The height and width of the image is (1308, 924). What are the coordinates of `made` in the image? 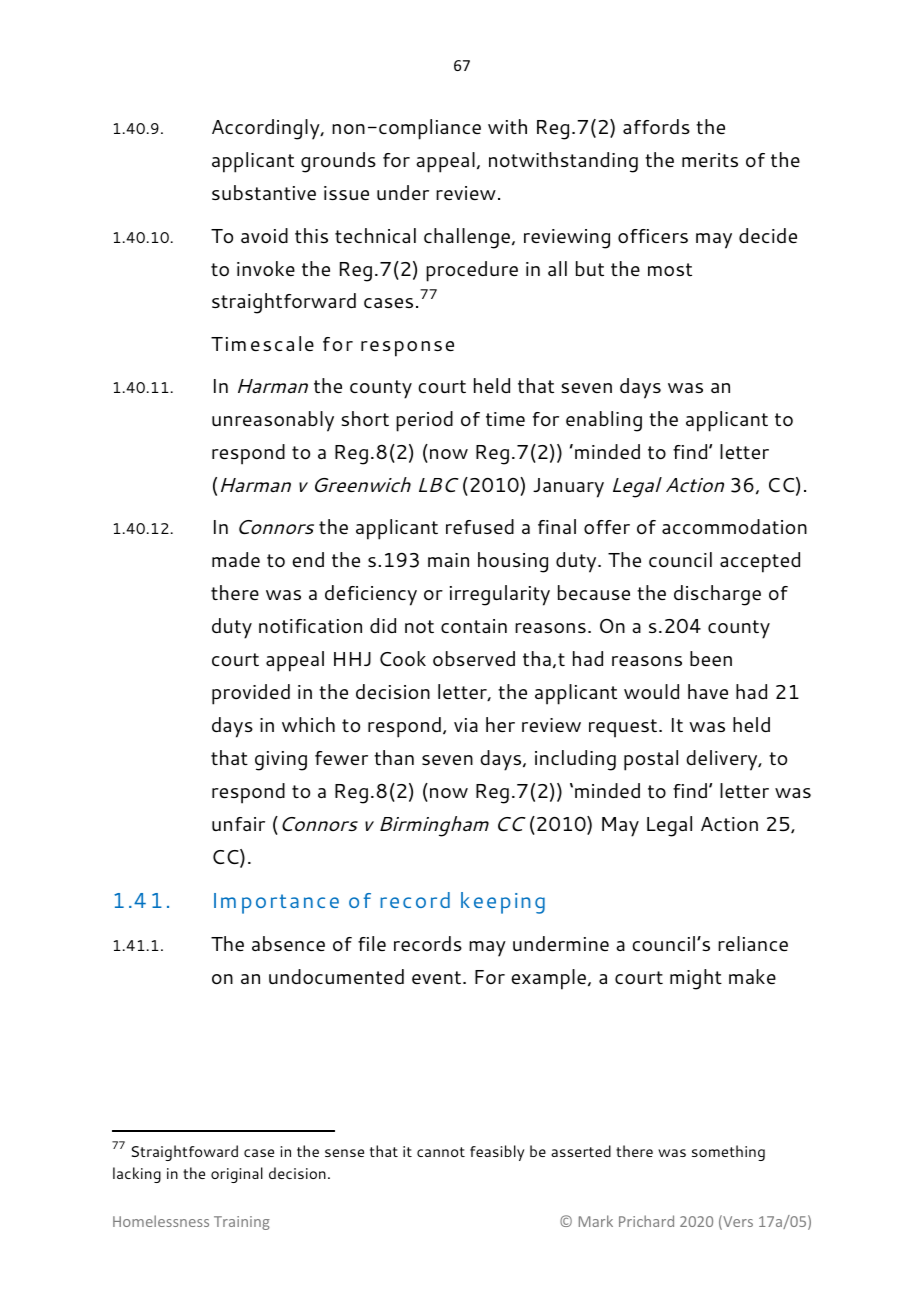 It's located at (236, 559).
